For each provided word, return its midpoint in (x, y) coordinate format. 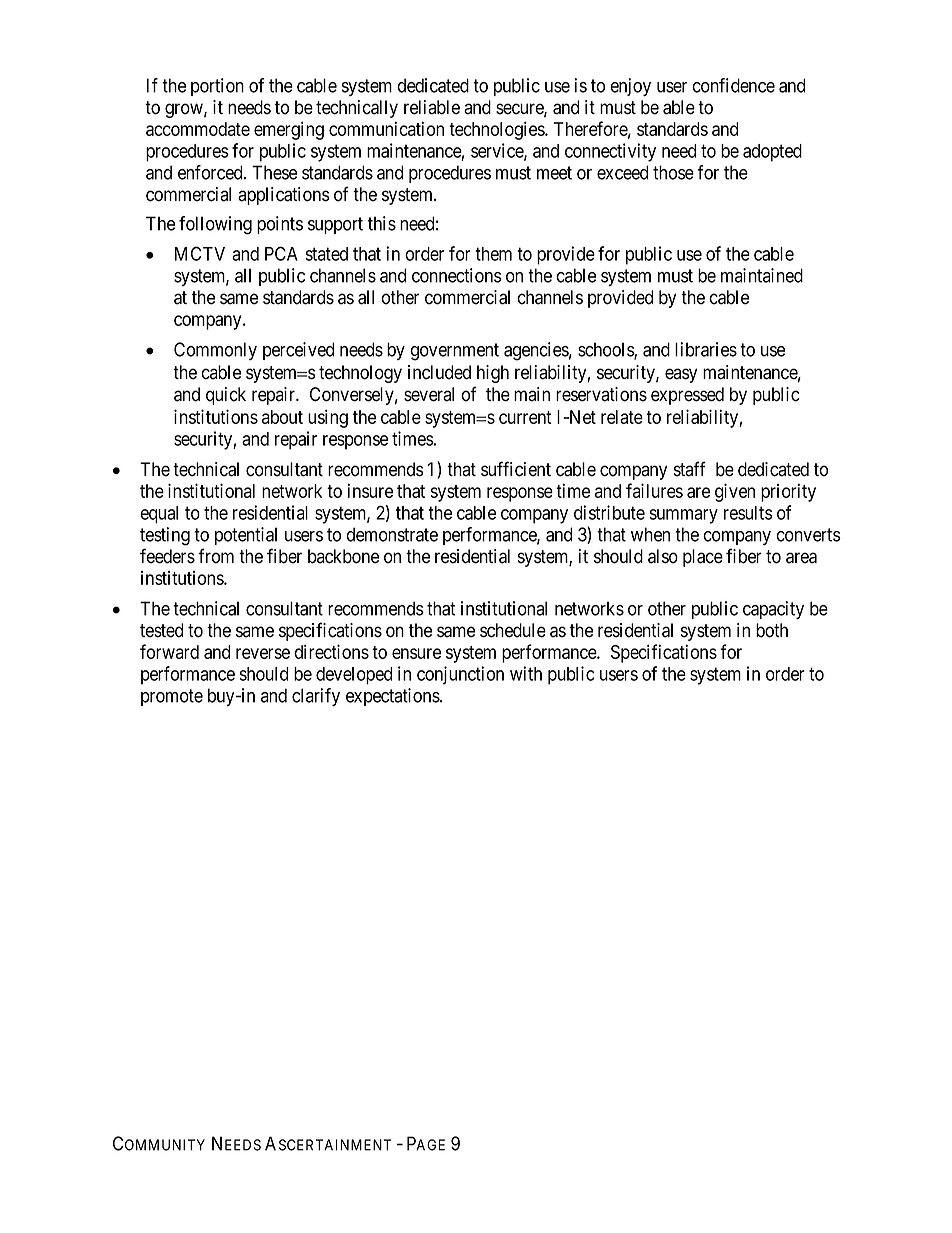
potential (246, 536)
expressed (687, 396)
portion (217, 87)
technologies (497, 130)
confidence (733, 85)
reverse (263, 653)
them (493, 254)
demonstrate (392, 534)
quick (226, 396)
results (748, 513)
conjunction (460, 675)
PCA (281, 253)
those (673, 172)
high (493, 374)
